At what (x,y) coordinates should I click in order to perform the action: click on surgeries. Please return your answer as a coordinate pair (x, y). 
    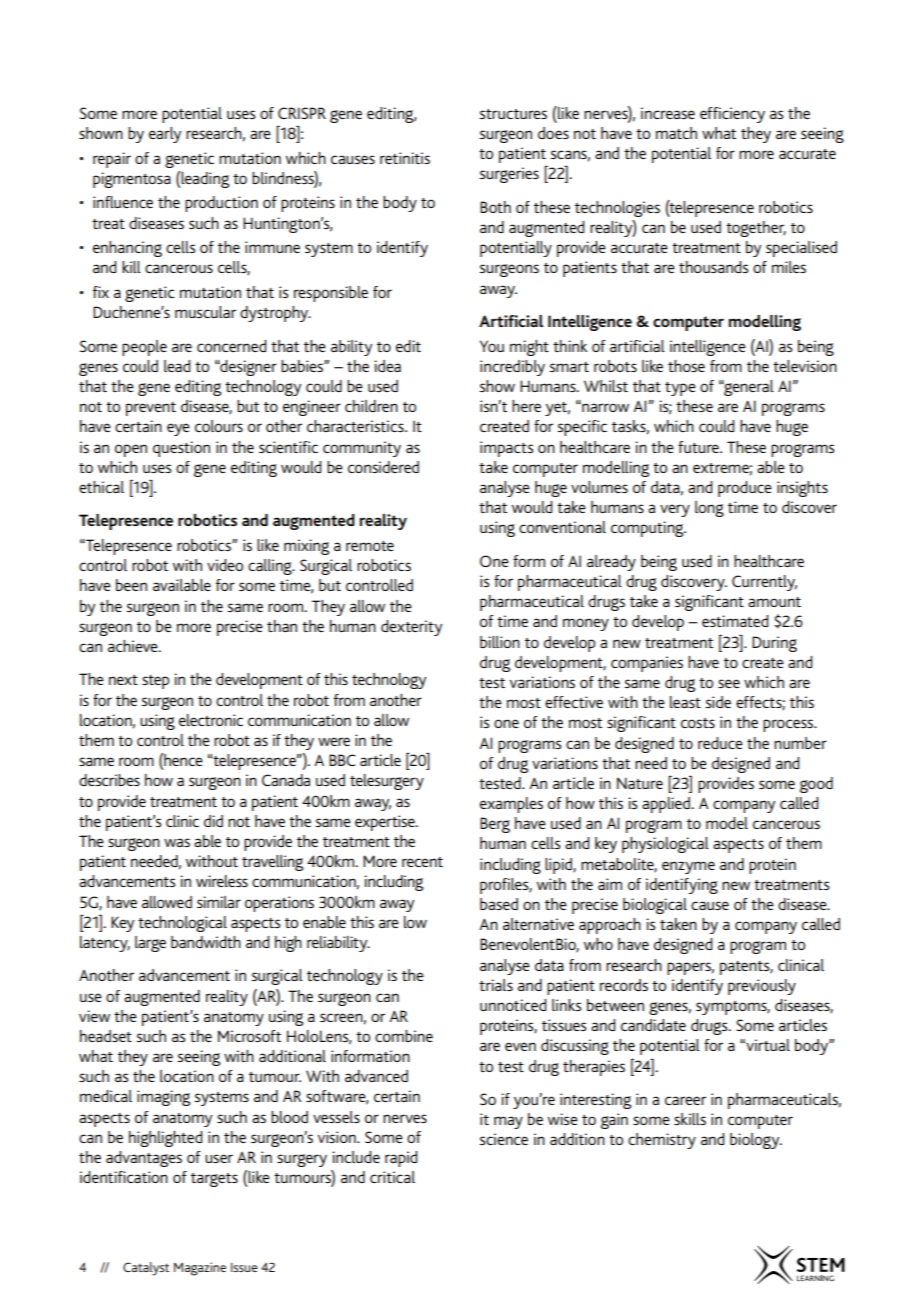
    Looking at the image, I should click on (509, 175).
